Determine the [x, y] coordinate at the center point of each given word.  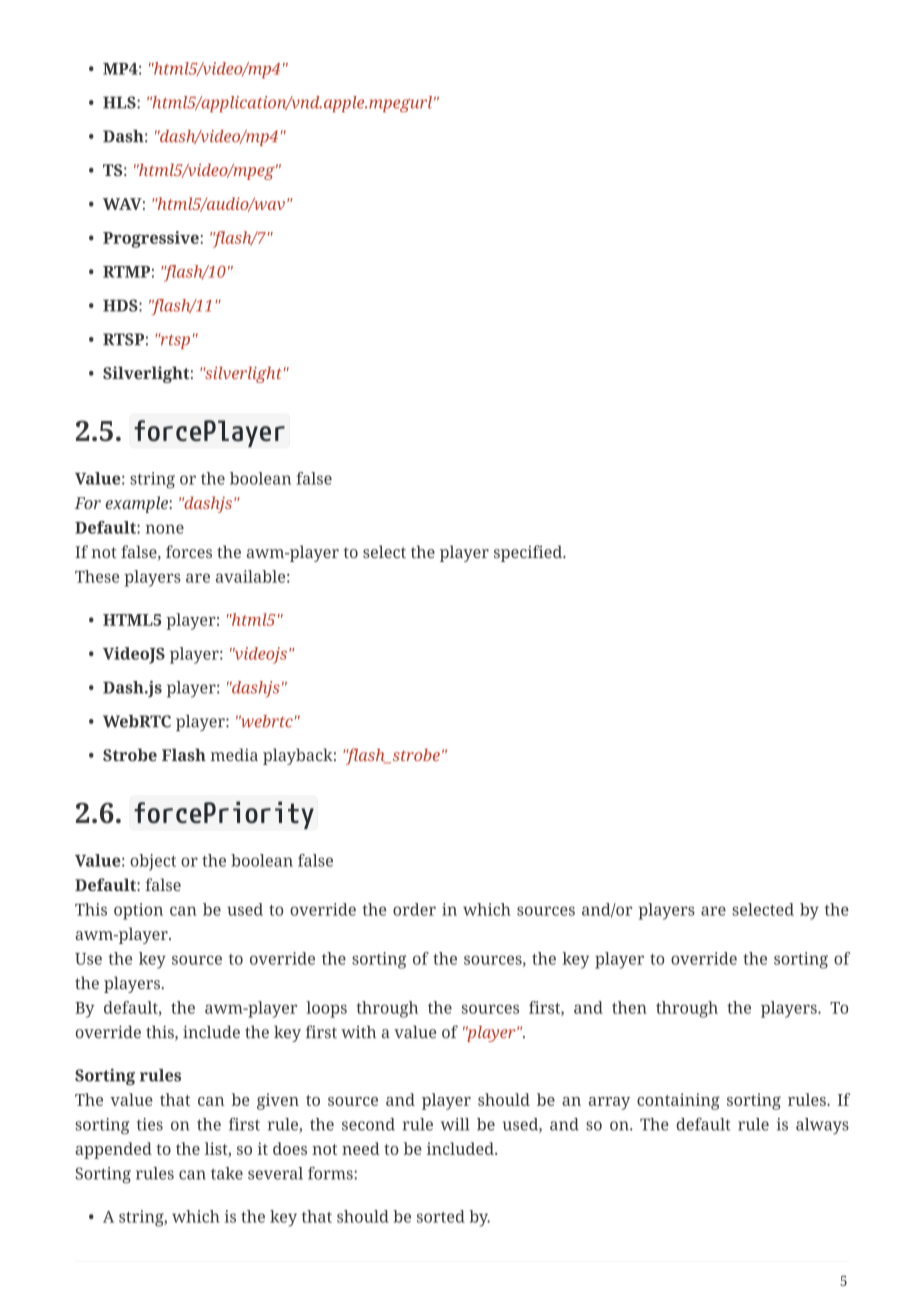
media [234, 754]
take [227, 1173]
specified [529, 553]
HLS [120, 102]
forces [189, 551]
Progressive [152, 239]
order [414, 909]
